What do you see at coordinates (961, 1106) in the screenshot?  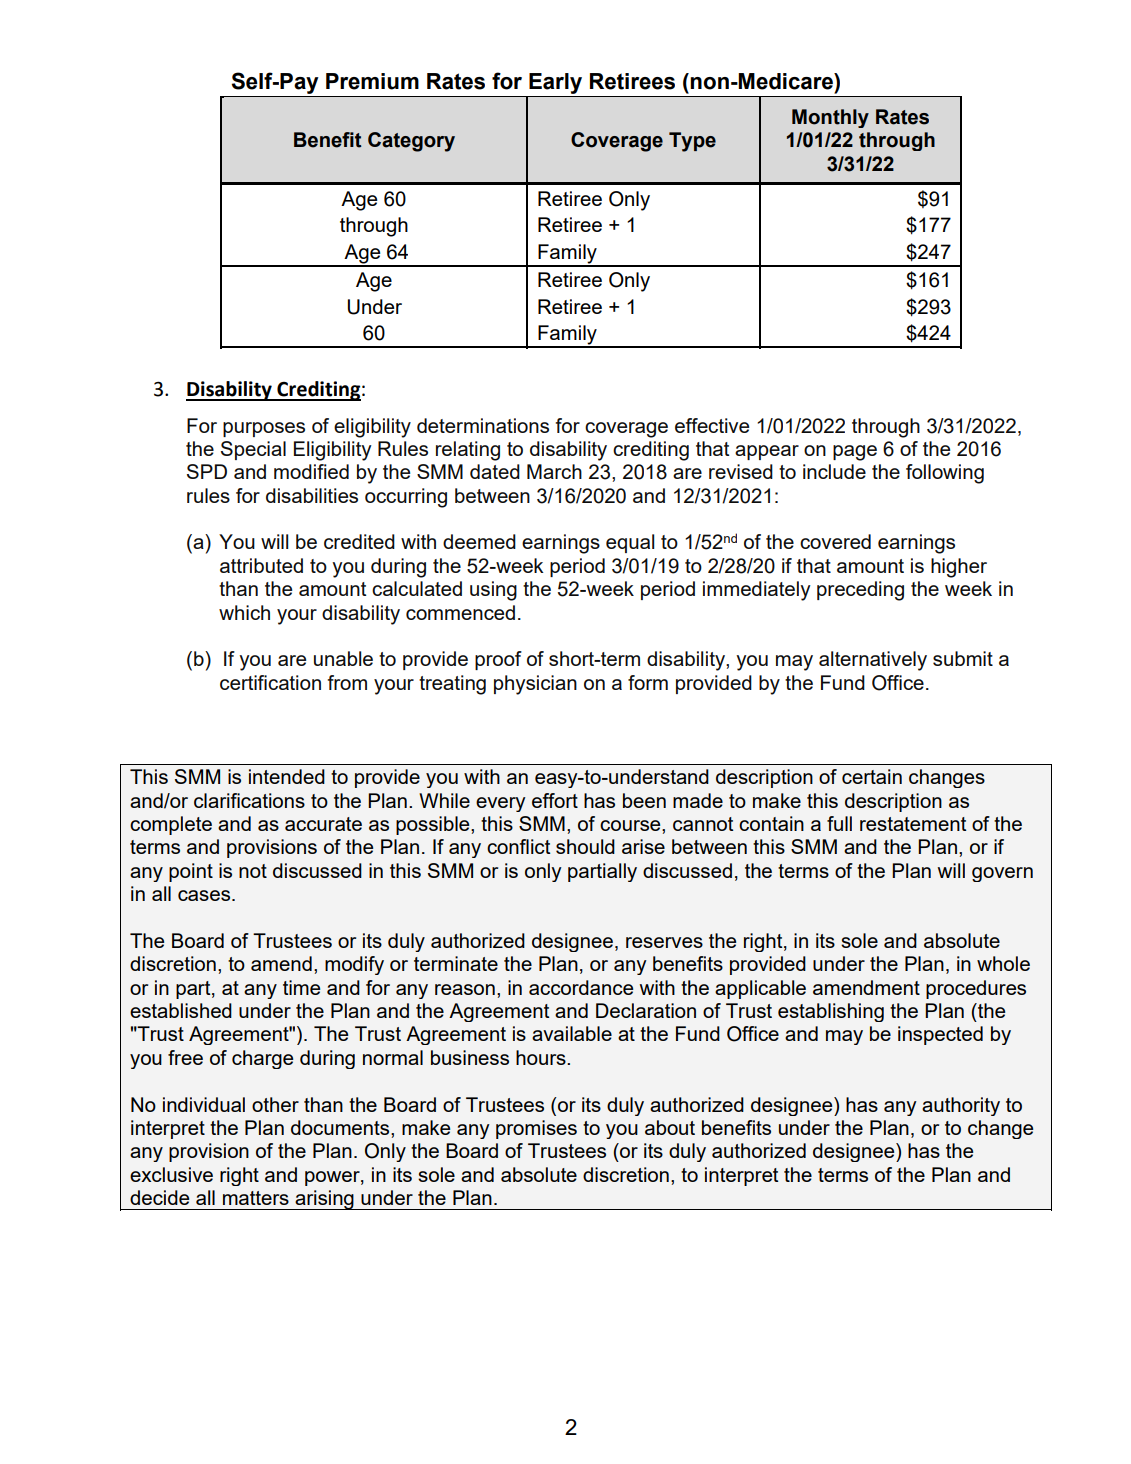 I see `authority` at bounding box center [961, 1106].
